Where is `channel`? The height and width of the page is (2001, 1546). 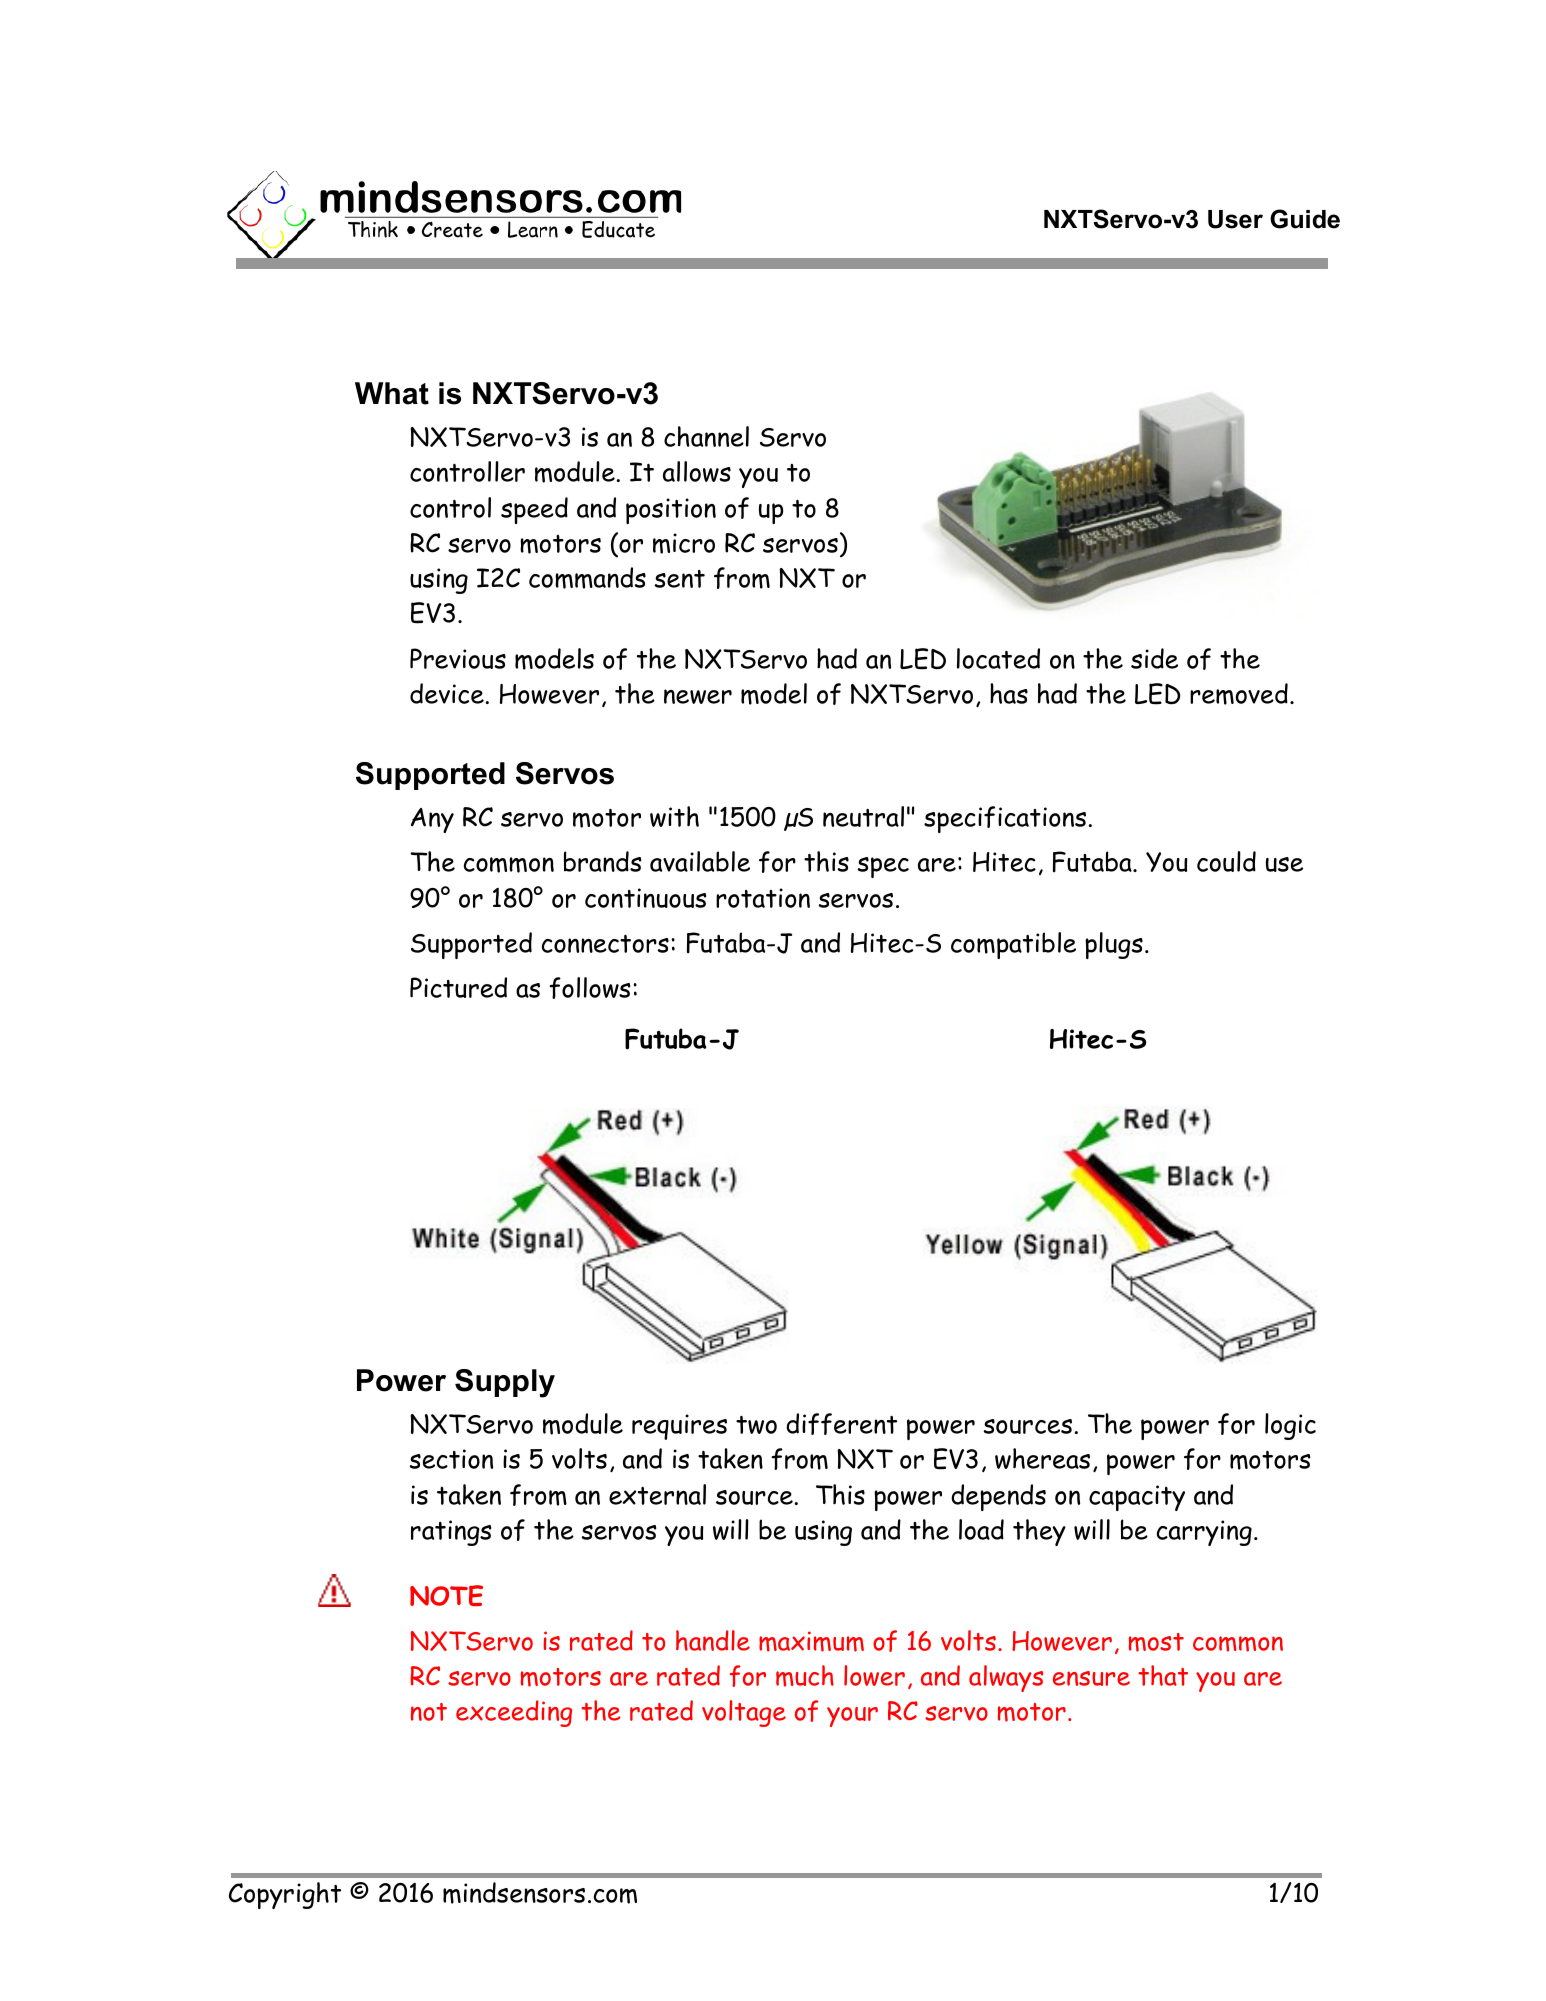
channel is located at coordinates (706, 436).
